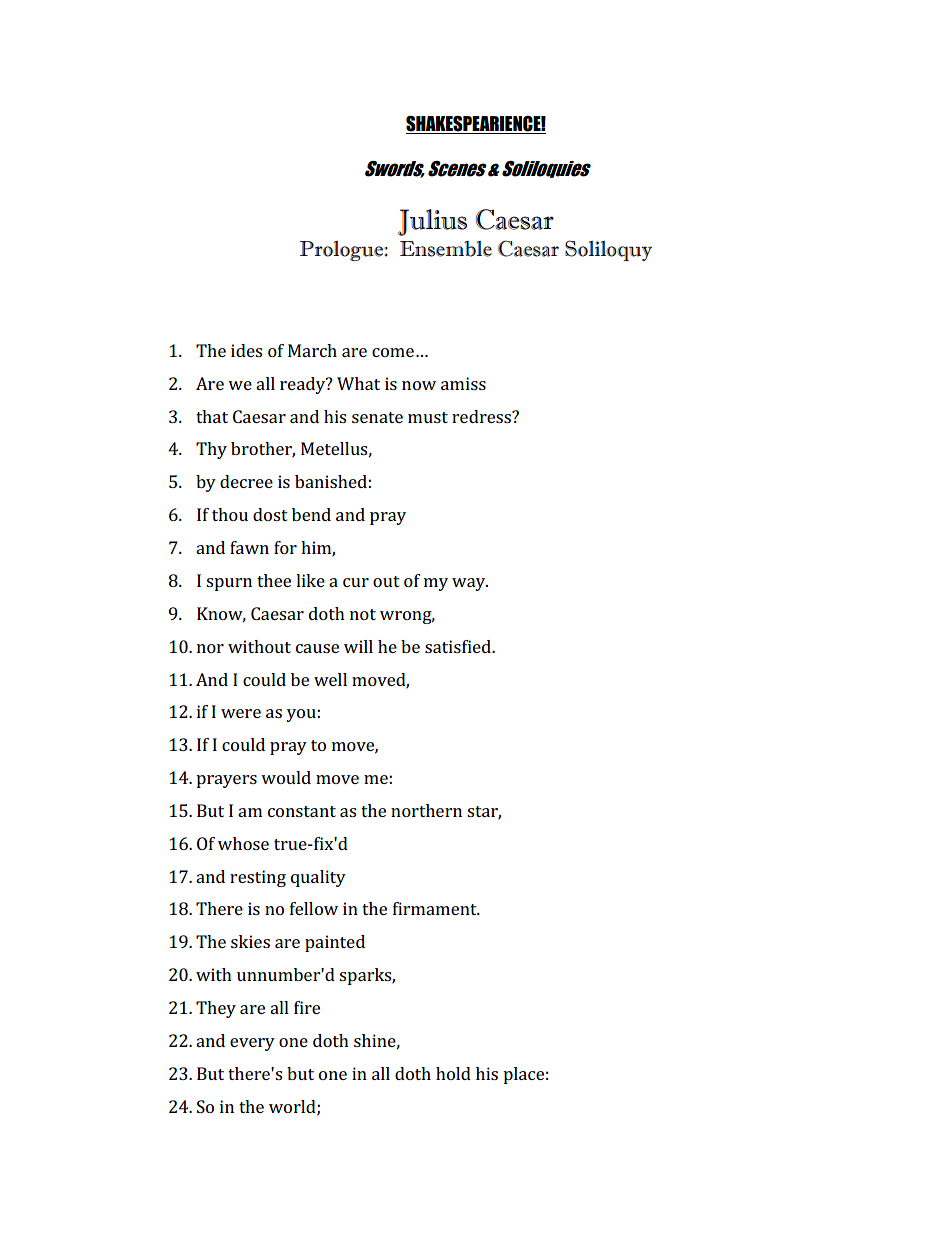  I want to click on ides, so click(246, 350).
